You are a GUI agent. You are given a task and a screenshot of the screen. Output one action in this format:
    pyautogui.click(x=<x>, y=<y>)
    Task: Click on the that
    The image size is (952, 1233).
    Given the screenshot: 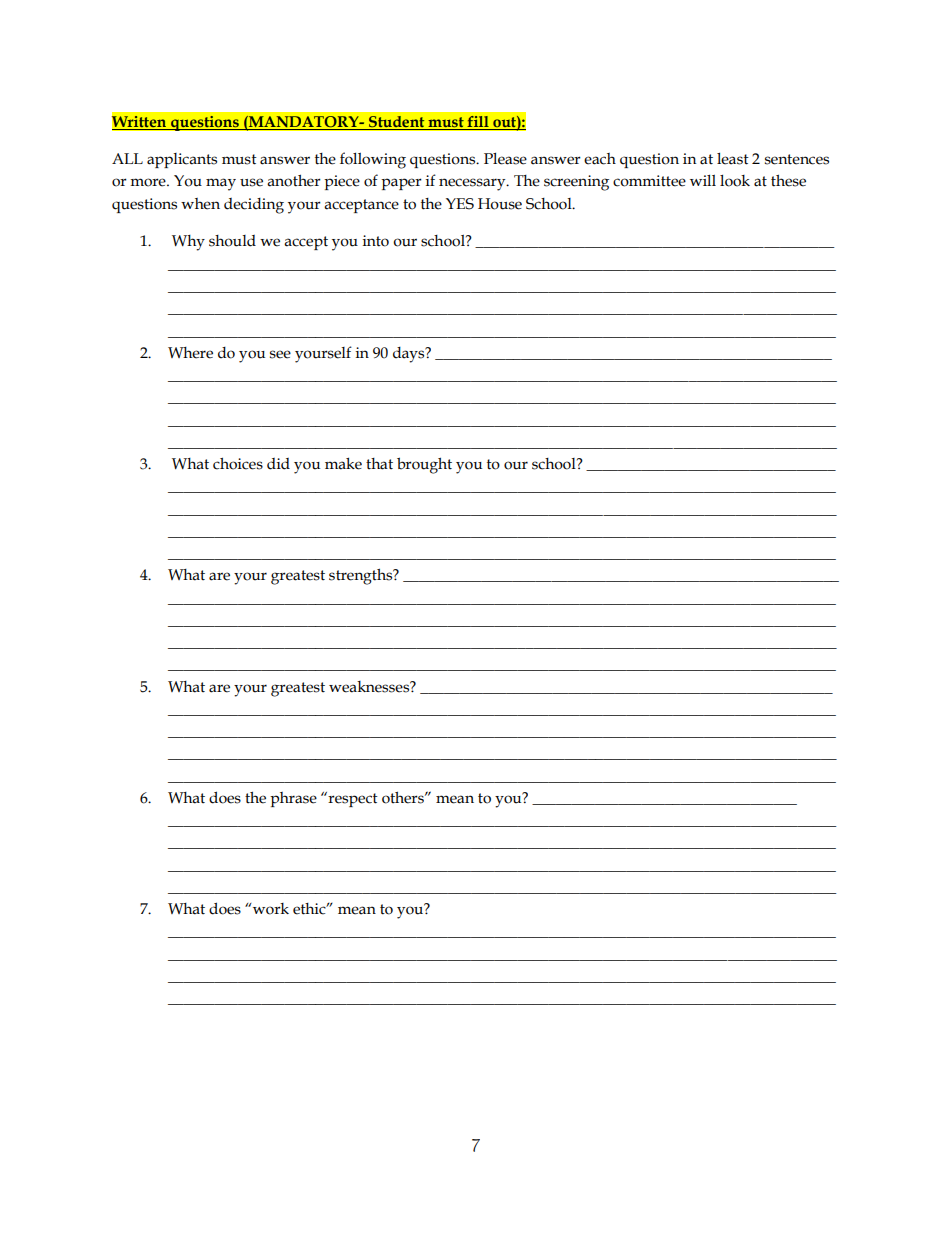 What is the action you would take?
    pyautogui.click(x=379, y=464)
